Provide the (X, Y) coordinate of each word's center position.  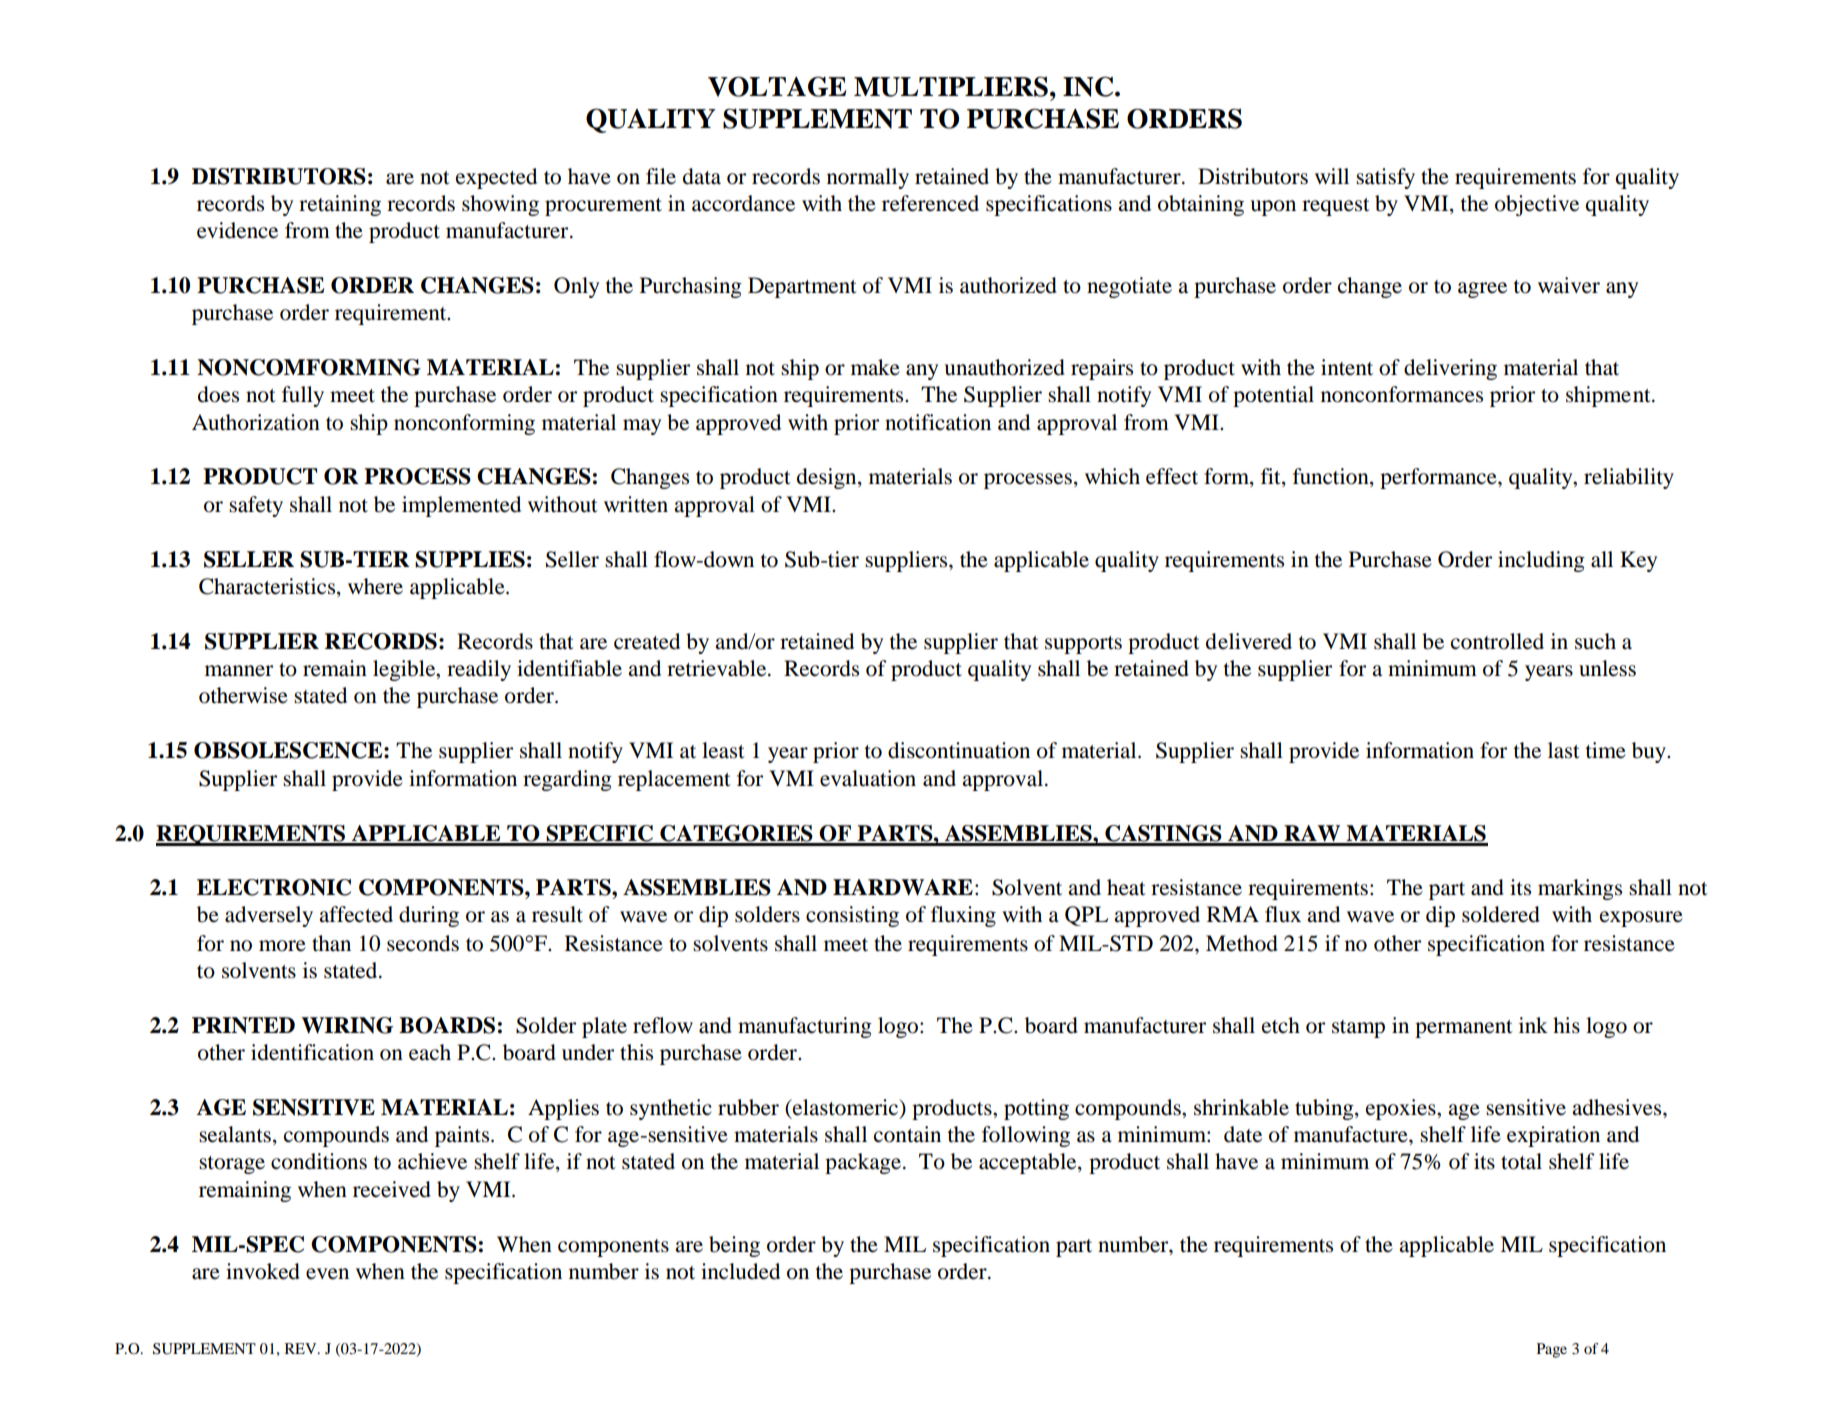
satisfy (1385, 178)
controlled (1497, 641)
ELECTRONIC (274, 887)
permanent (1464, 1029)
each (430, 1052)
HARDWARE (903, 887)
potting (1036, 1109)
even (327, 1274)
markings (1580, 889)
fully (303, 396)
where (375, 586)
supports (1083, 645)
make (875, 367)
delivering (1450, 369)
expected (496, 178)
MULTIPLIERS (951, 86)
